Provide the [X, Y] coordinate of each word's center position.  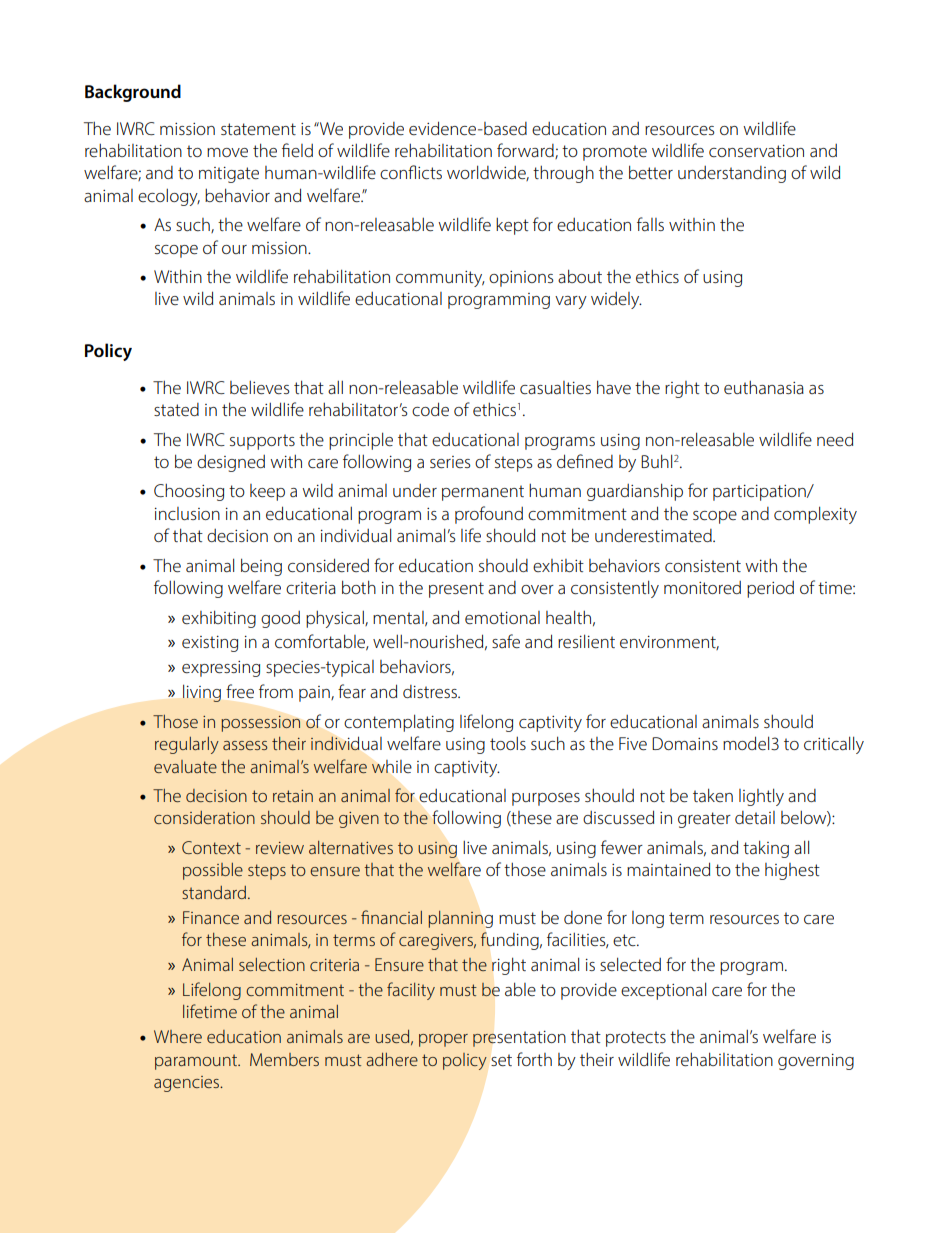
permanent [483, 493]
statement [258, 129]
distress [431, 691]
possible [213, 871]
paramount [197, 1062]
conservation [756, 151]
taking [766, 849]
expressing [221, 669]
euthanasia [764, 387]
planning [460, 919]
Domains [685, 743]
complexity [815, 515]
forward [526, 151]
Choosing [189, 492]
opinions [521, 279]
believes [260, 387]
